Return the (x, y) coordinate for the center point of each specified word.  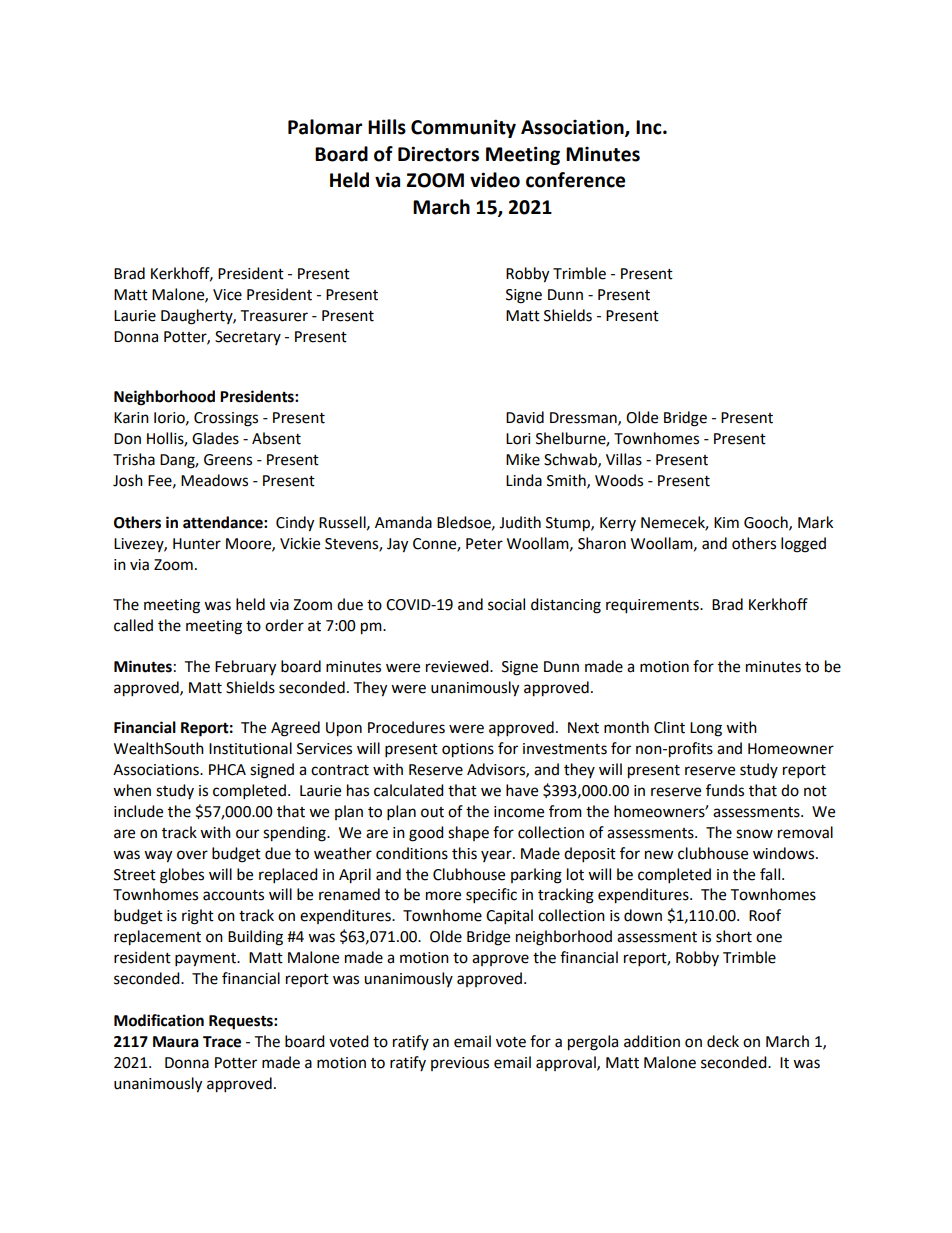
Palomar (325, 127)
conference (575, 180)
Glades (215, 438)
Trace (222, 1042)
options (468, 750)
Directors (438, 154)
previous (460, 1064)
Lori (518, 439)
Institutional (250, 748)
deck (723, 1041)
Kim (726, 522)
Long (706, 729)
